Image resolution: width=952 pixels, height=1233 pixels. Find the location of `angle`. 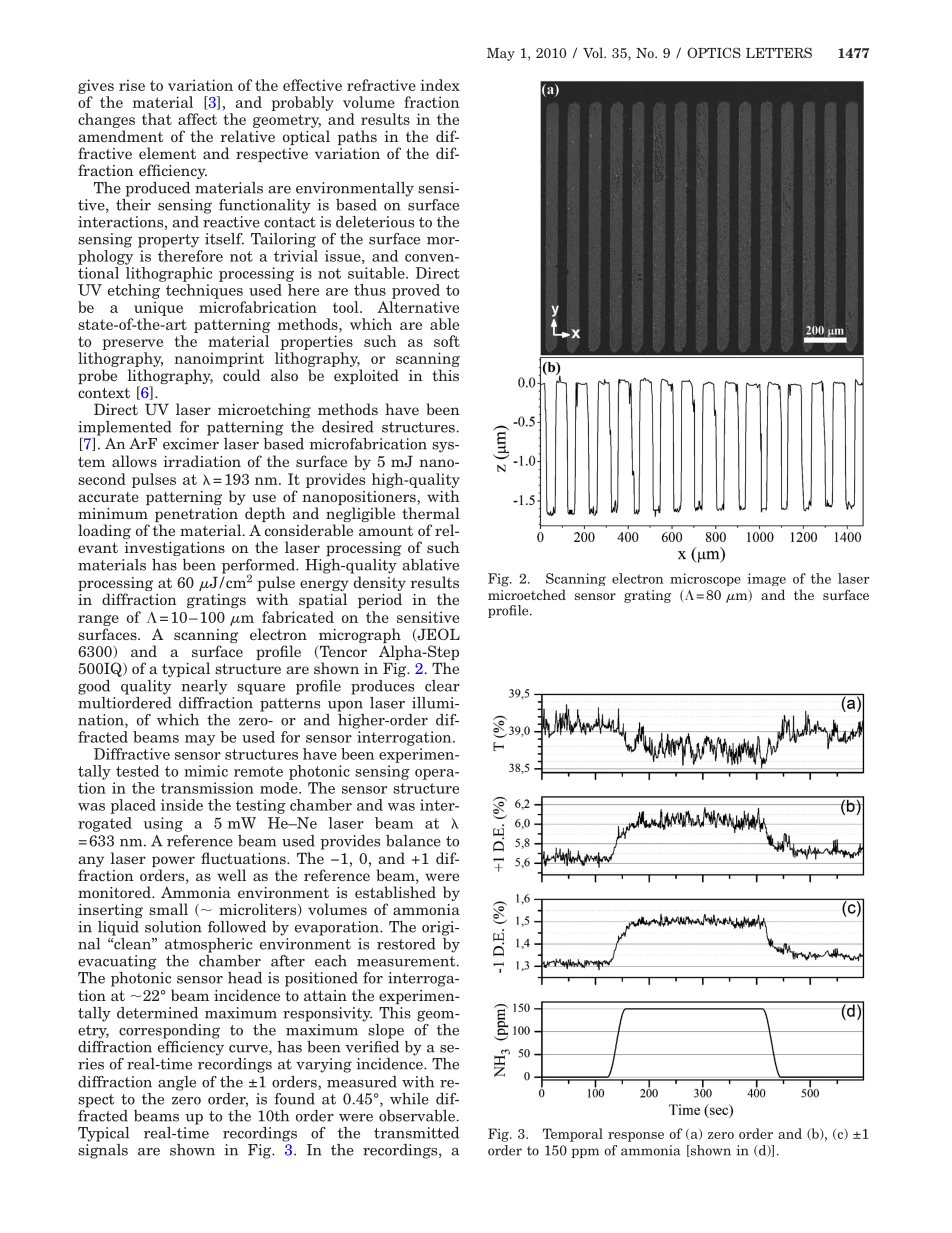

angle is located at coordinates (177, 1083).
